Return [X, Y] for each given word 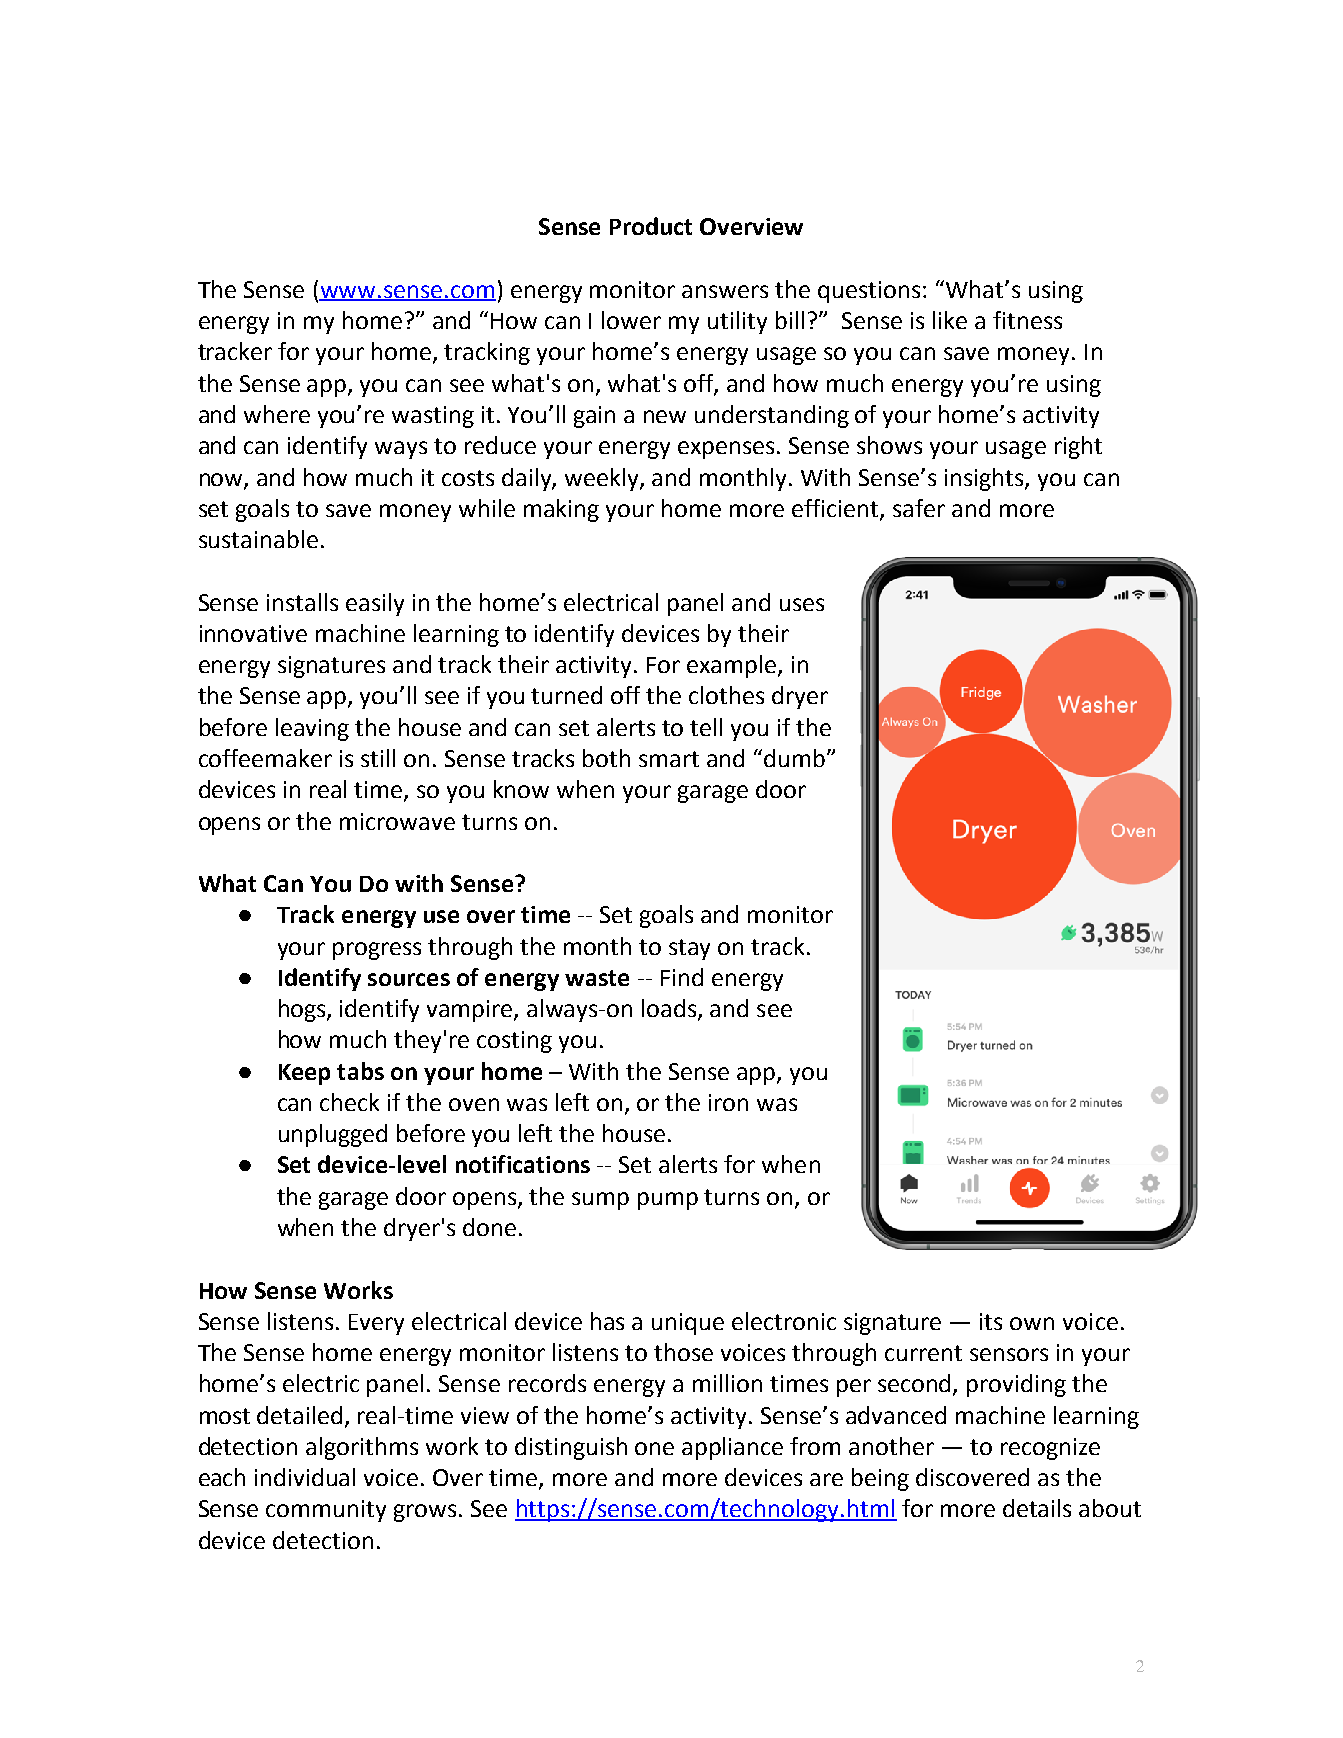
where [277, 414]
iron [728, 1102]
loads [670, 1009]
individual [305, 1477]
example [733, 666]
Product [651, 226]
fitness [1027, 320]
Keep [304, 1074]
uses [802, 604]
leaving [312, 729]
